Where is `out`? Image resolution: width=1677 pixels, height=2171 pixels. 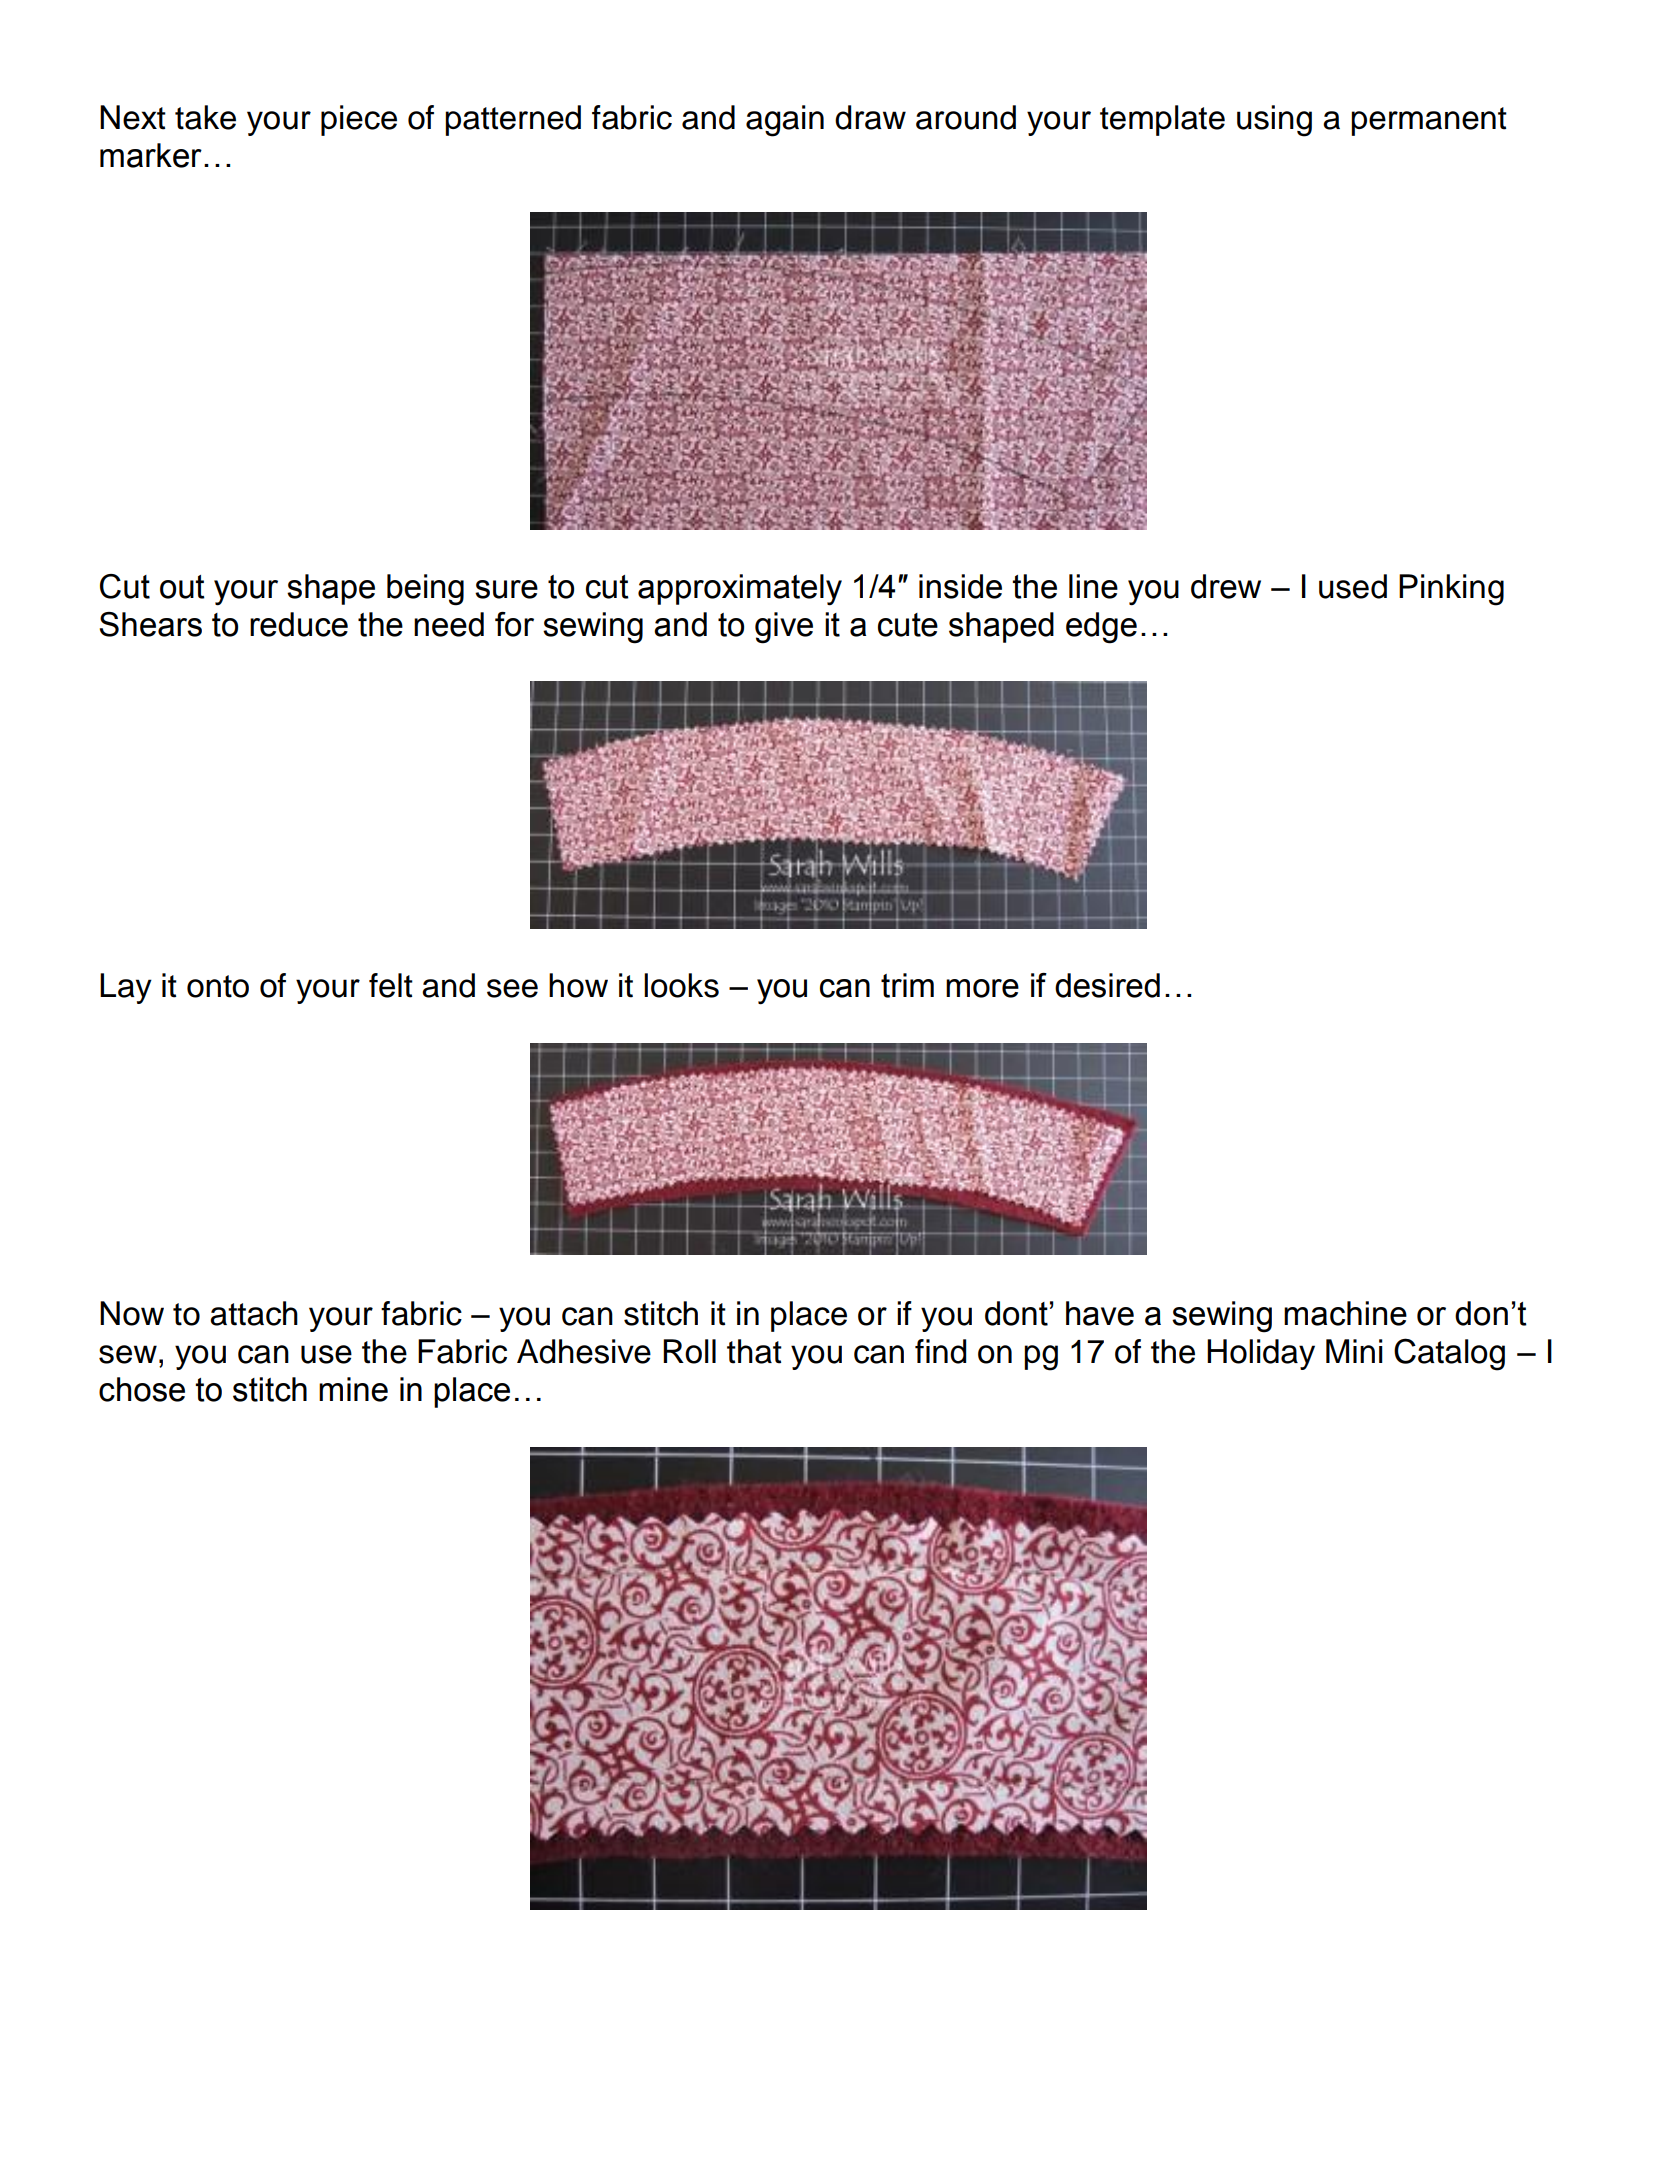
out is located at coordinates (182, 587).
